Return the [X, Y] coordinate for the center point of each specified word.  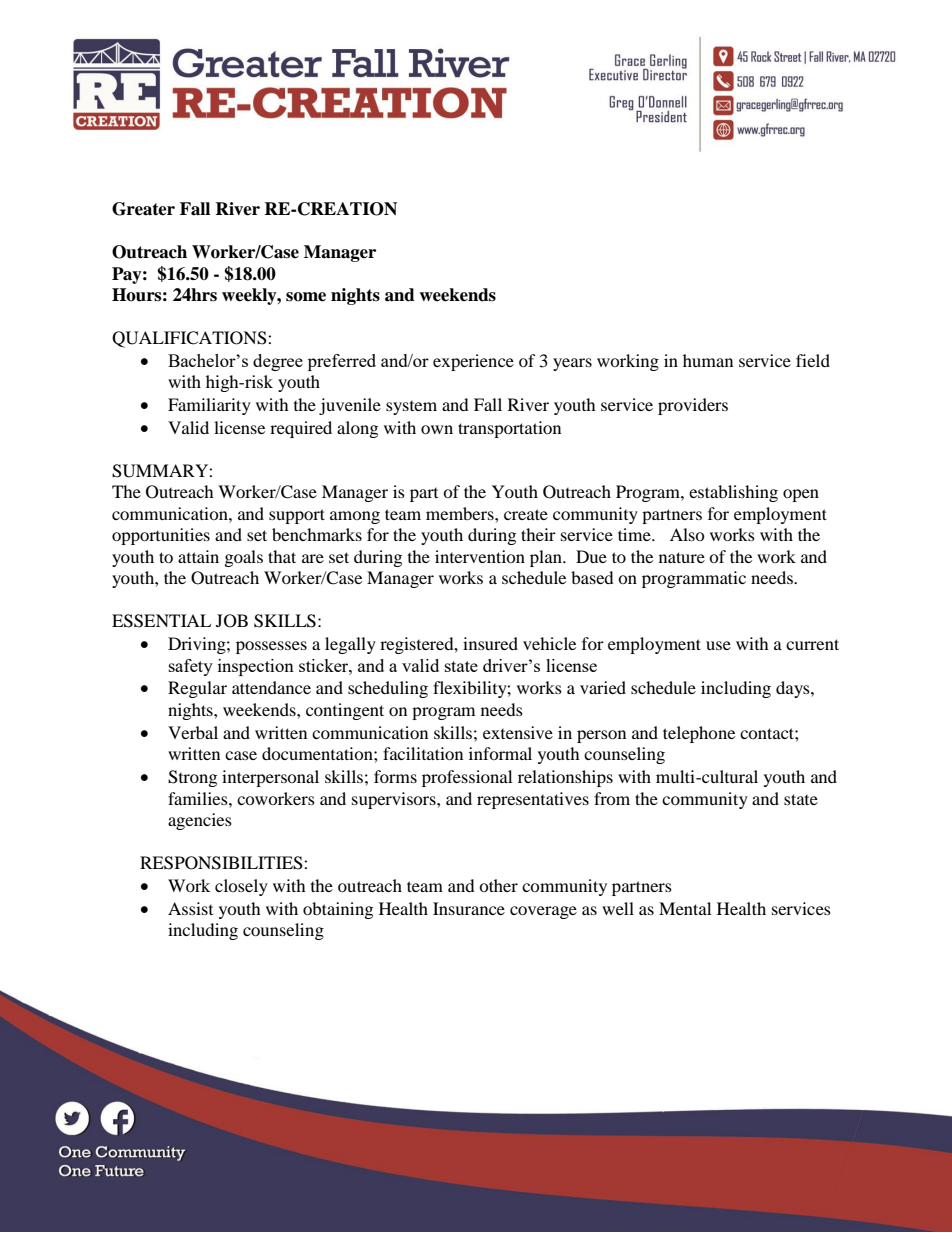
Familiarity [209, 406]
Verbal [193, 732]
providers [693, 406]
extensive [518, 732]
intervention [480, 556]
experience [473, 362]
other [498, 885]
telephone [699, 734]
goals [244, 558]
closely [241, 887]
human [708, 360]
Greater [143, 209]
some [306, 297]
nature [682, 557]
